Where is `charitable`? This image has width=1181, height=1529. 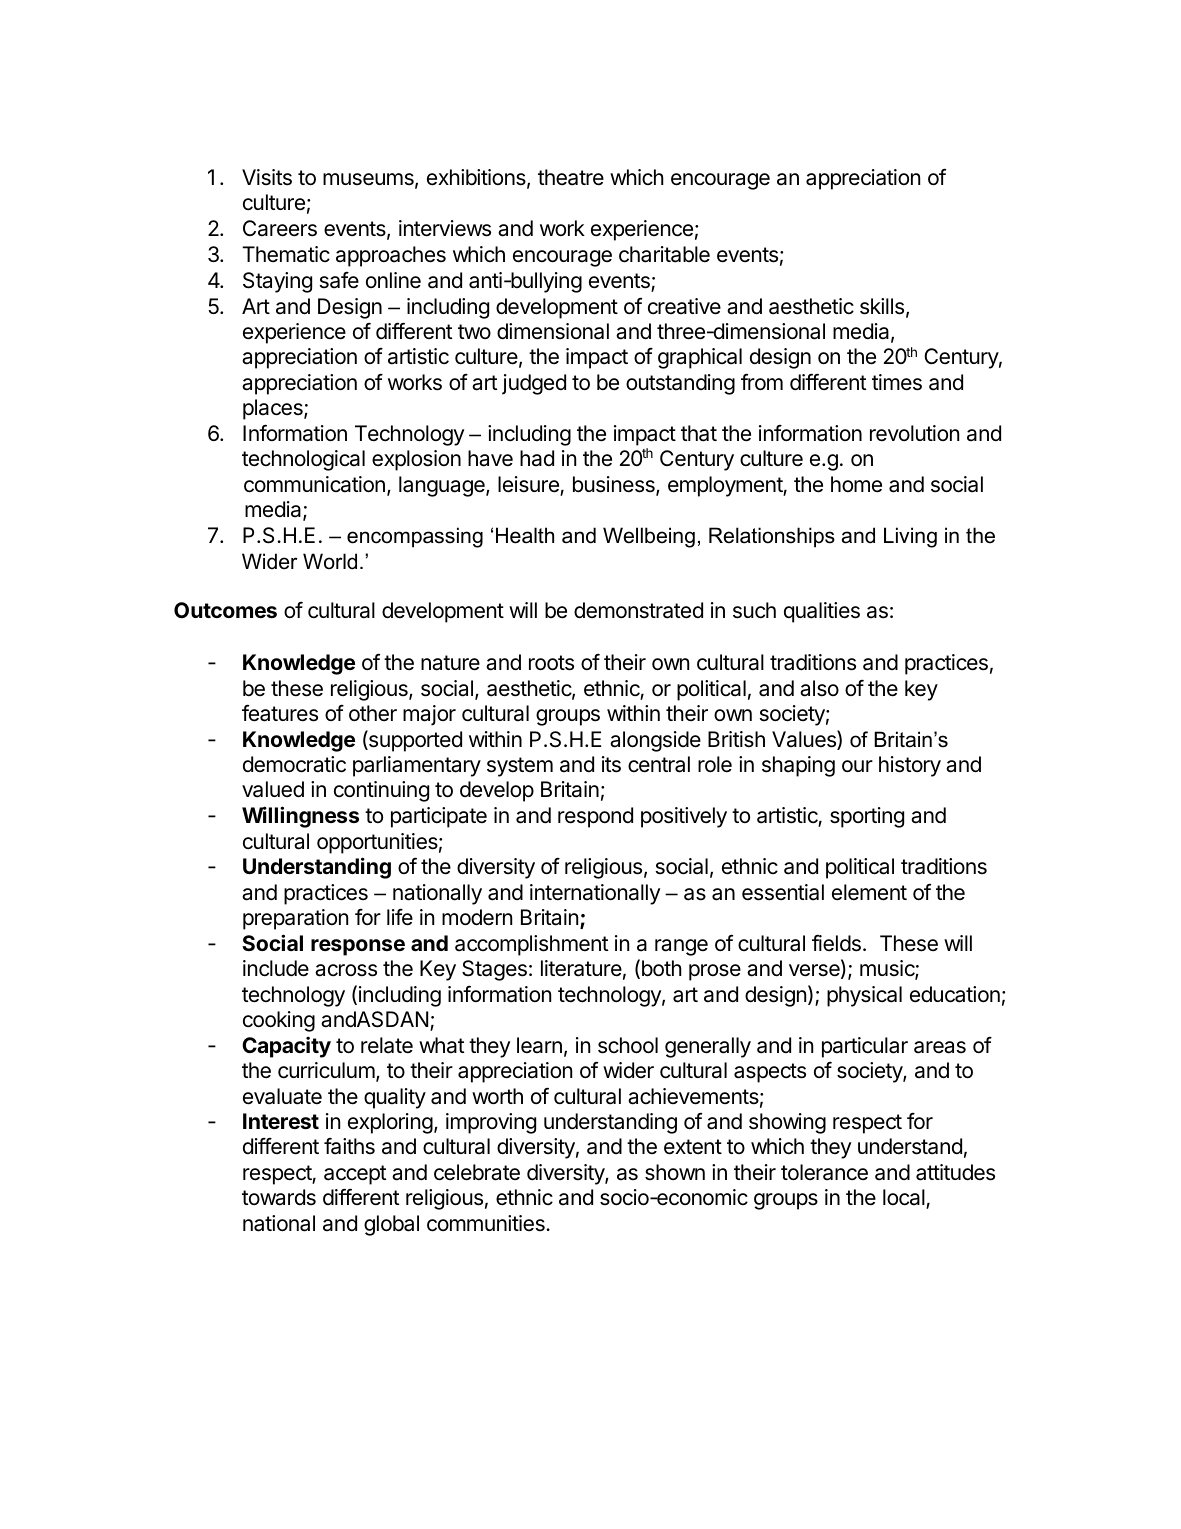 charitable is located at coordinates (664, 254).
